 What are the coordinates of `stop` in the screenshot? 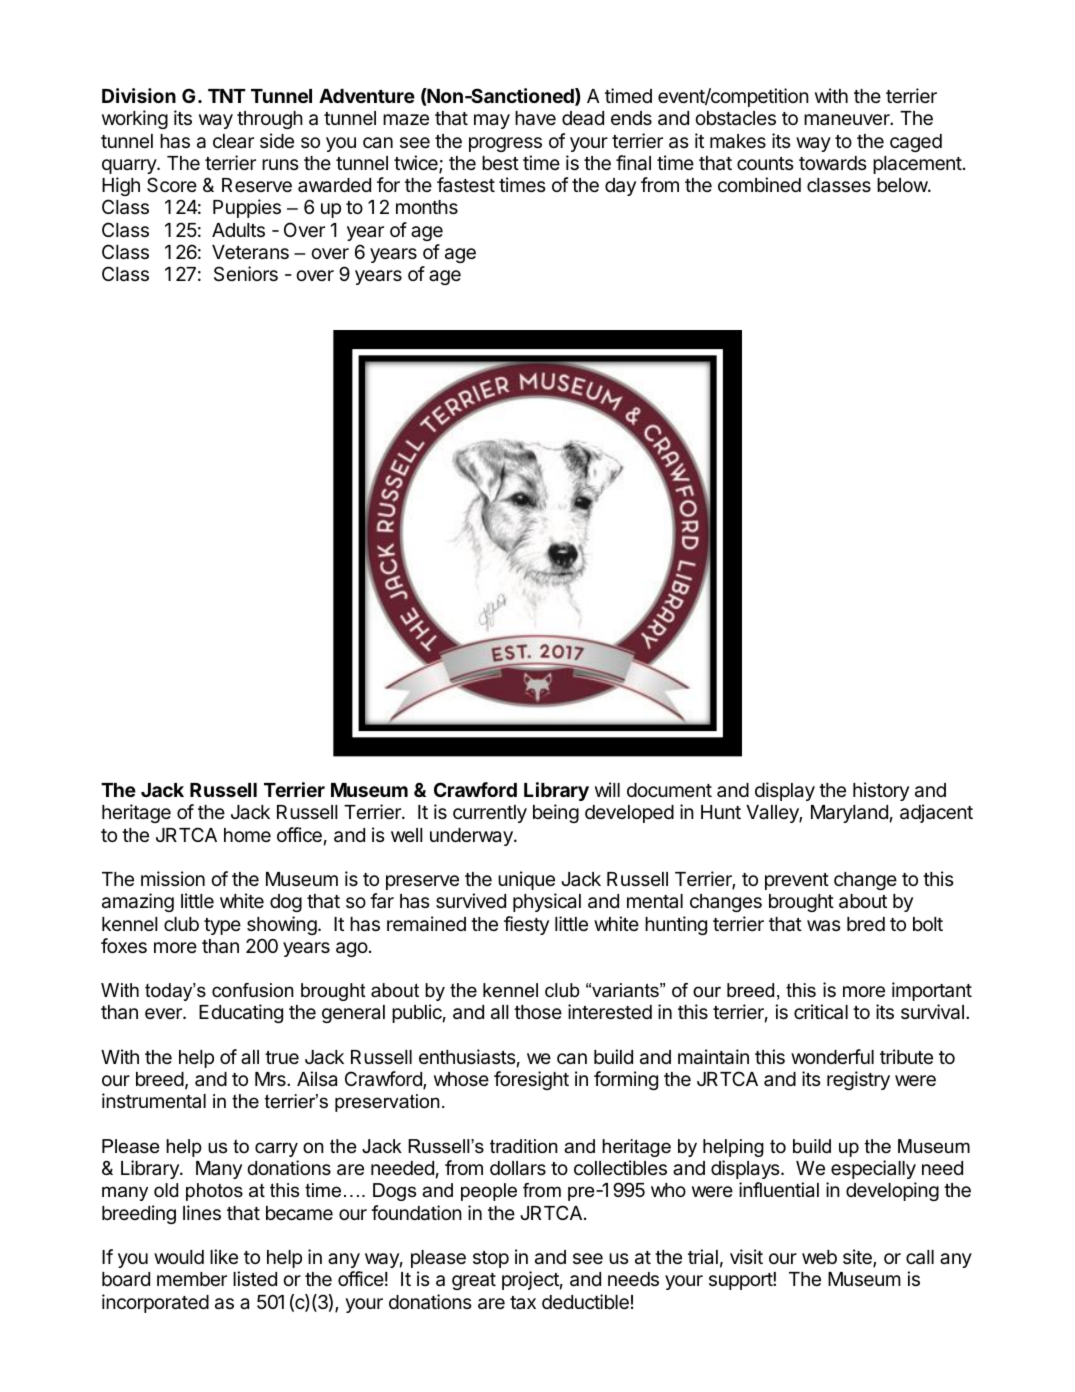 It's located at (491, 1259).
